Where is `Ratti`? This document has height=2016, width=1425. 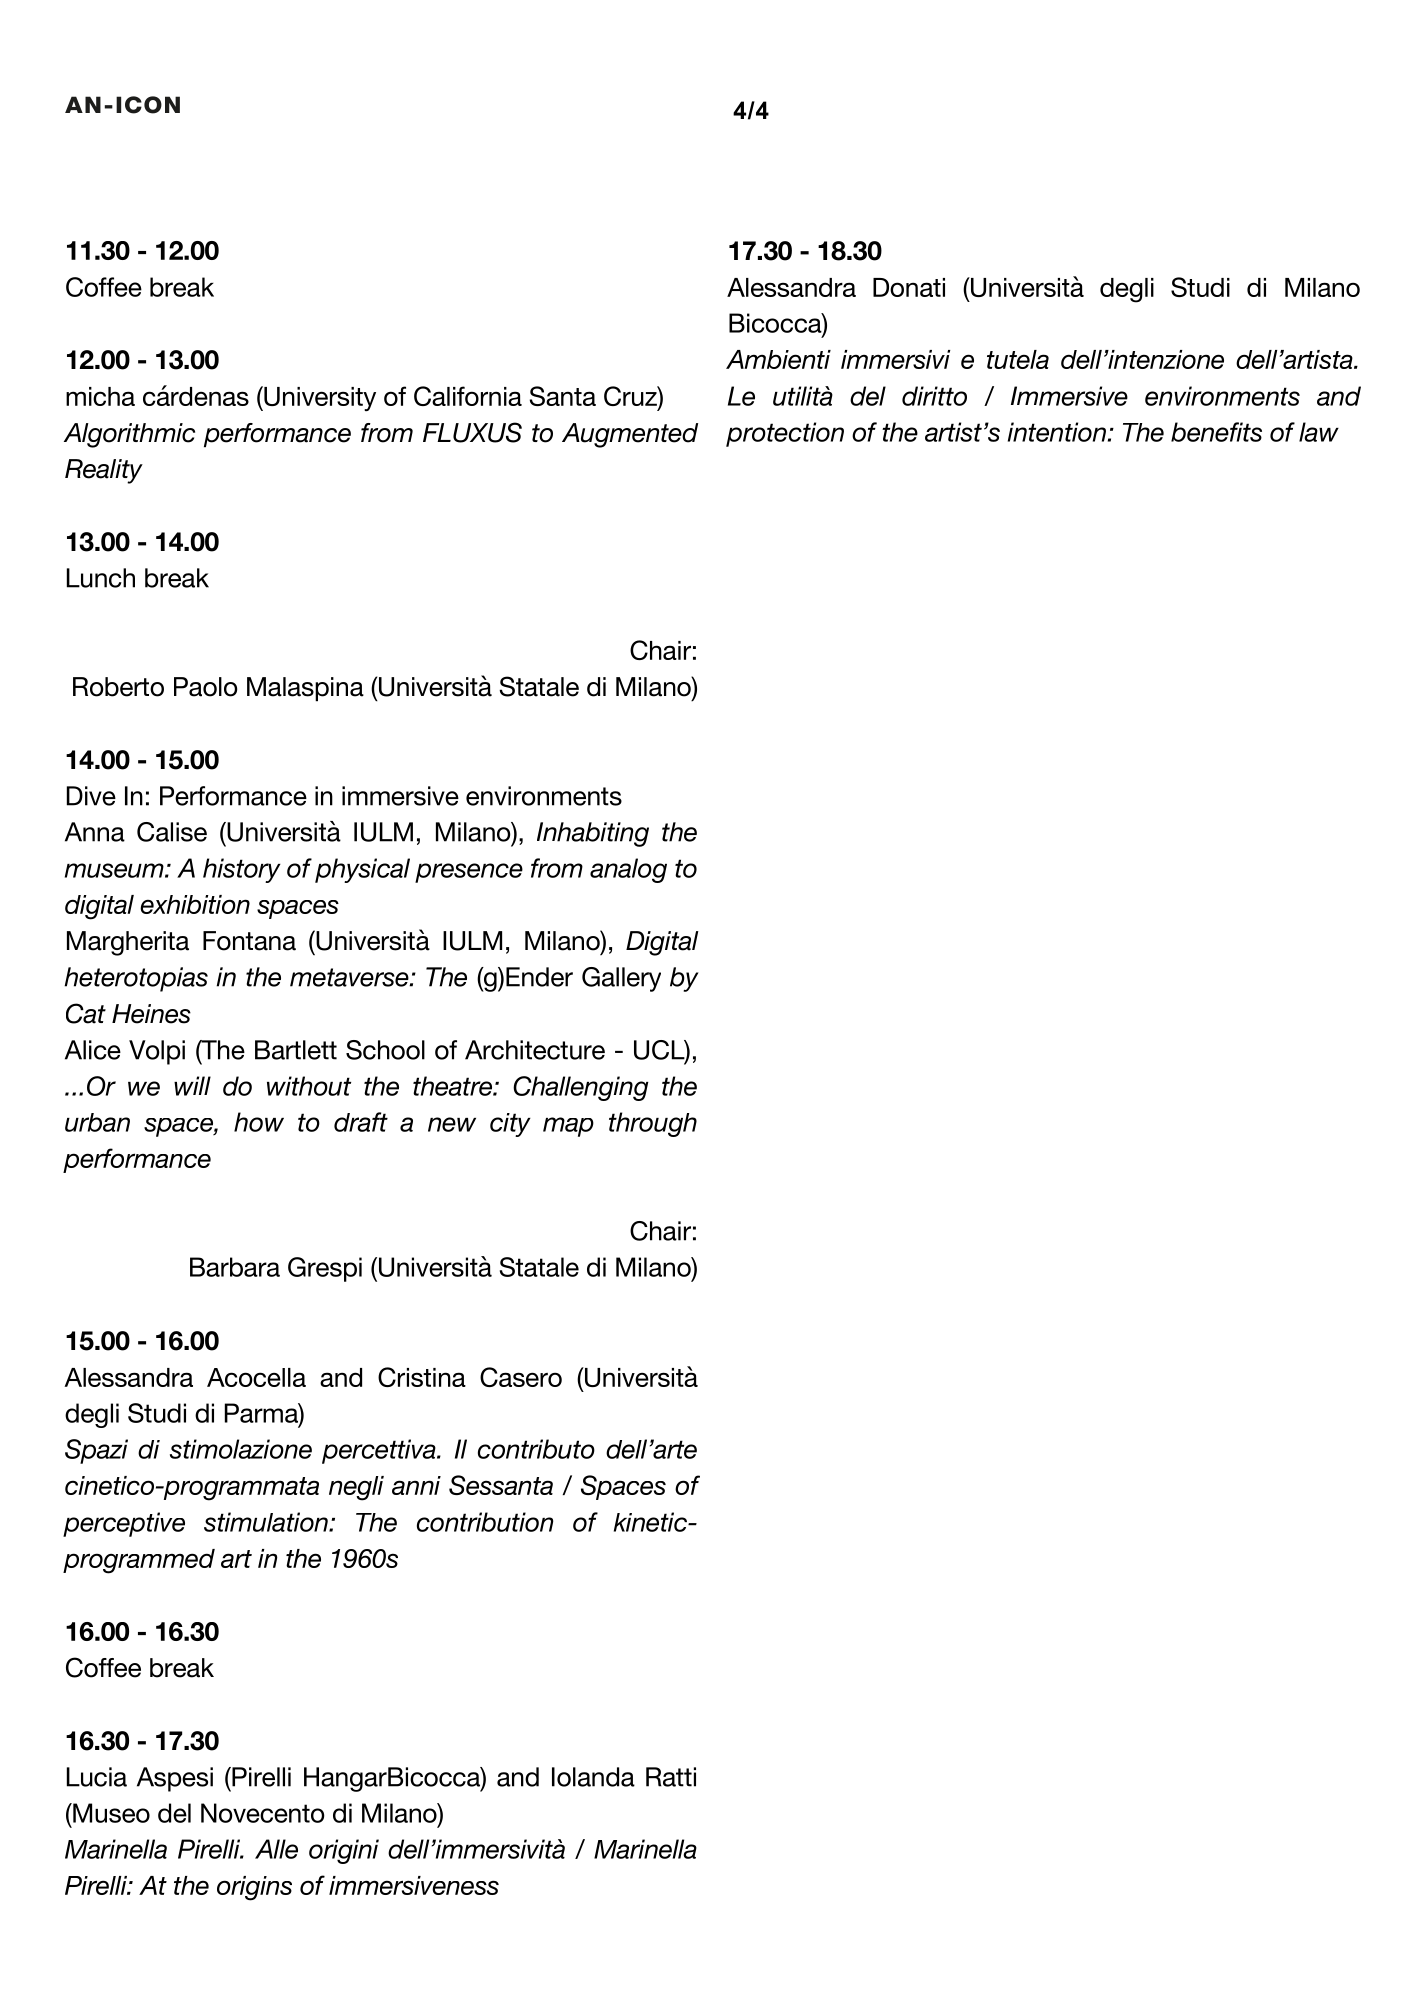 Ratti is located at coordinates (671, 1777).
